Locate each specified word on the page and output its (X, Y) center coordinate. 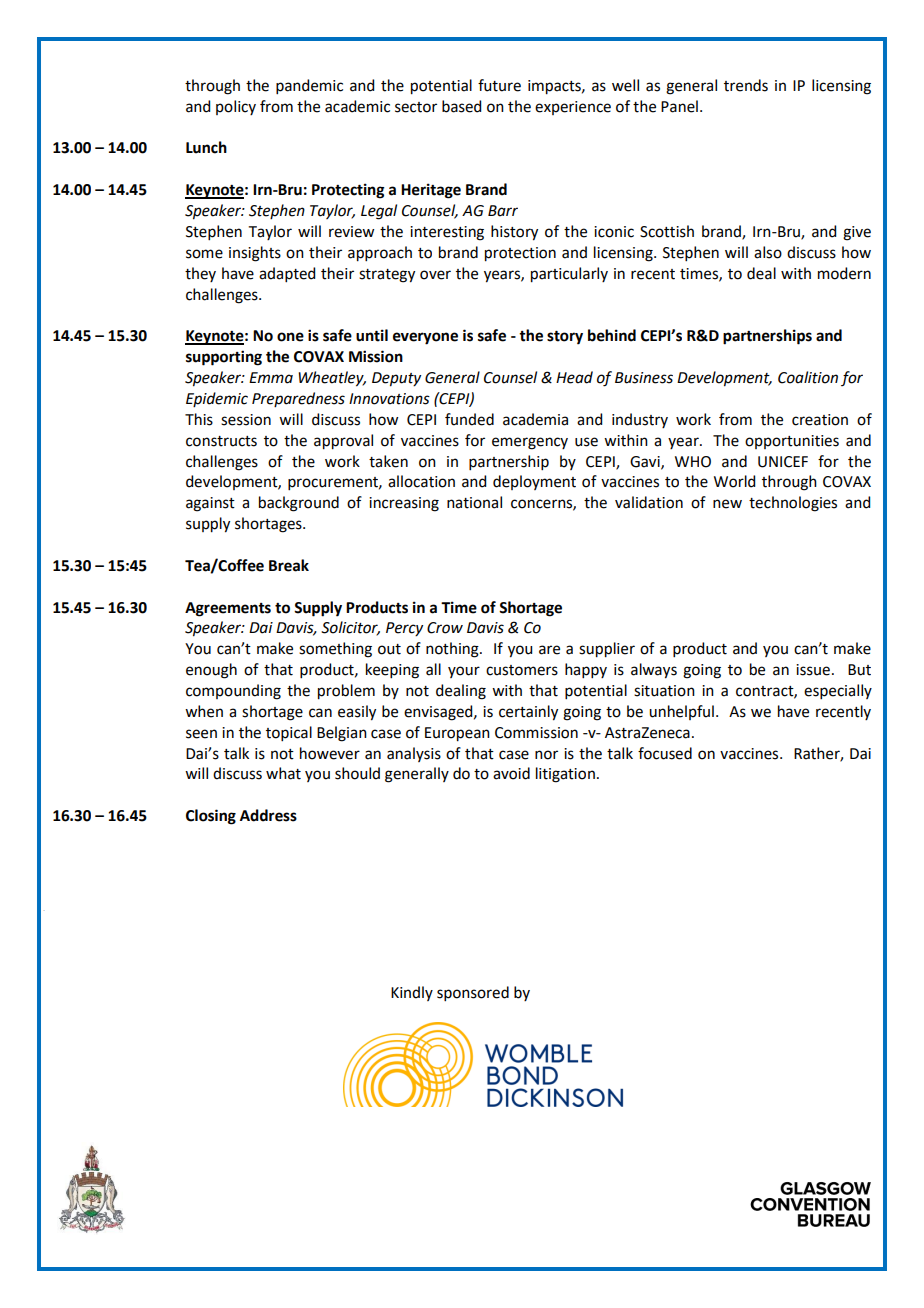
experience (573, 108)
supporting (224, 358)
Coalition (808, 377)
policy (236, 107)
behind (612, 335)
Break (289, 565)
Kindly (412, 993)
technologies (793, 504)
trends (746, 85)
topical (289, 733)
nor (546, 755)
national (474, 502)
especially (838, 691)
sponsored (473, 993)
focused (665, 753)
